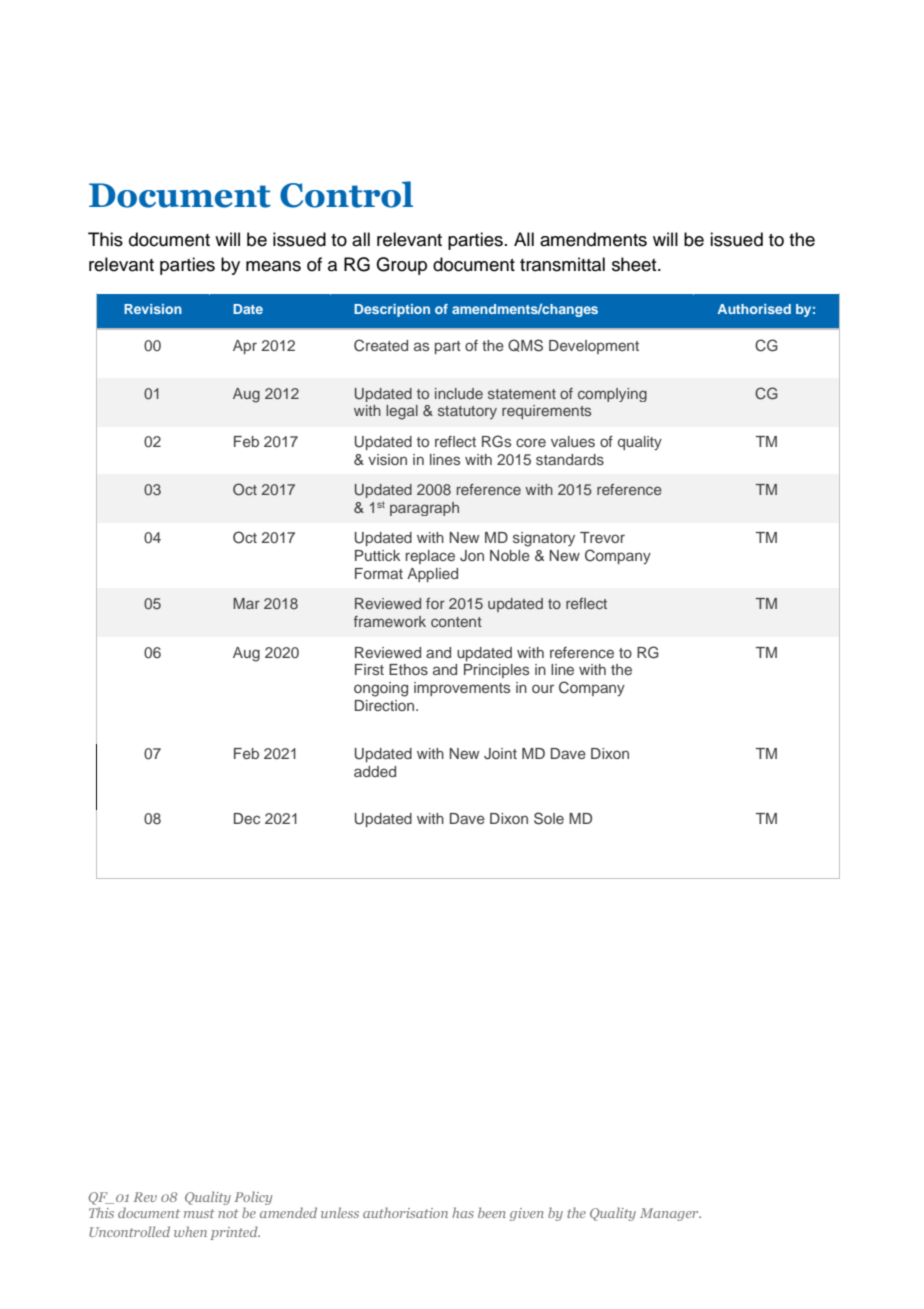  I want to click on Sole, so click(549, 818).
